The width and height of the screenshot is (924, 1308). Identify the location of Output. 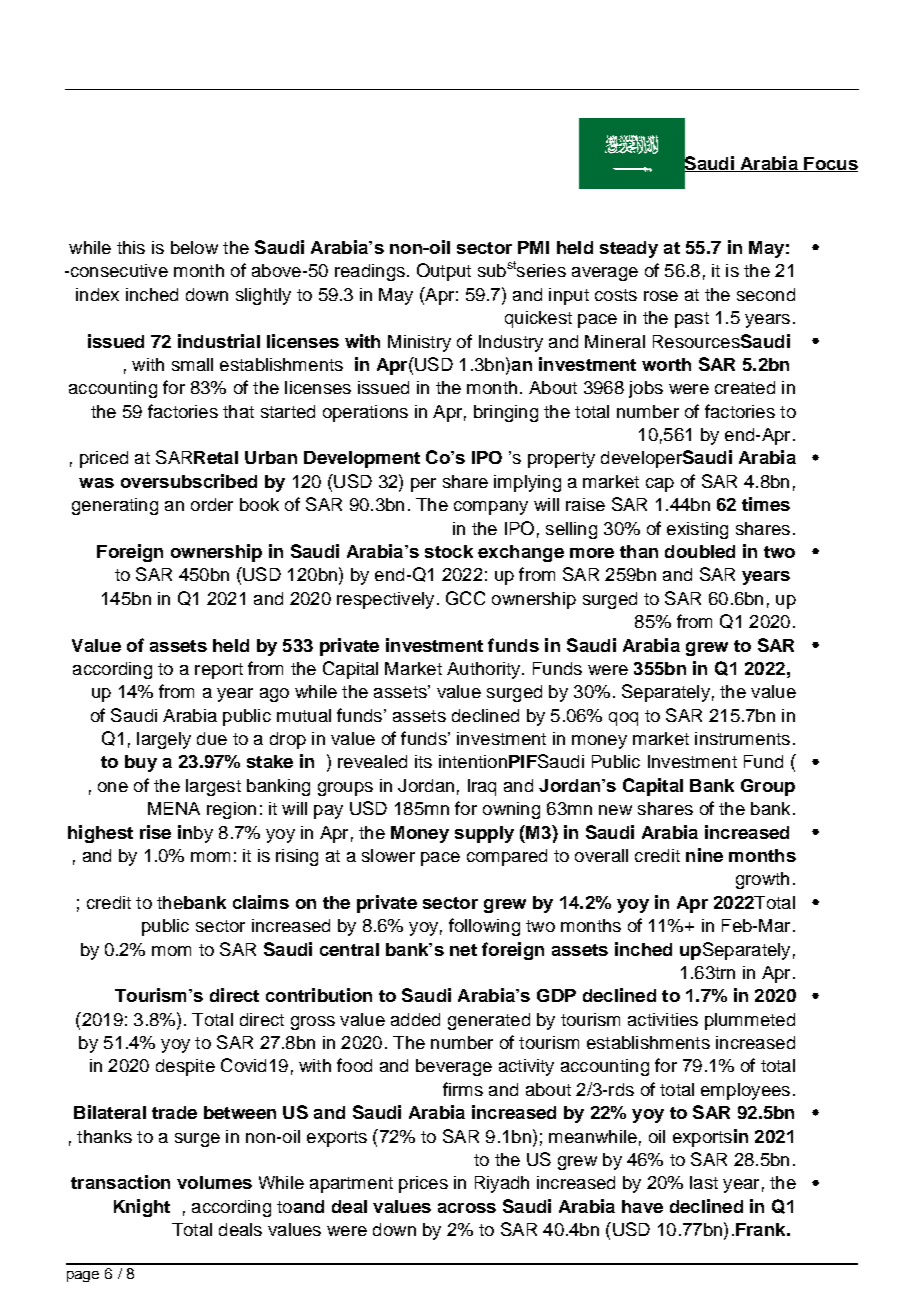
(444, 272).
